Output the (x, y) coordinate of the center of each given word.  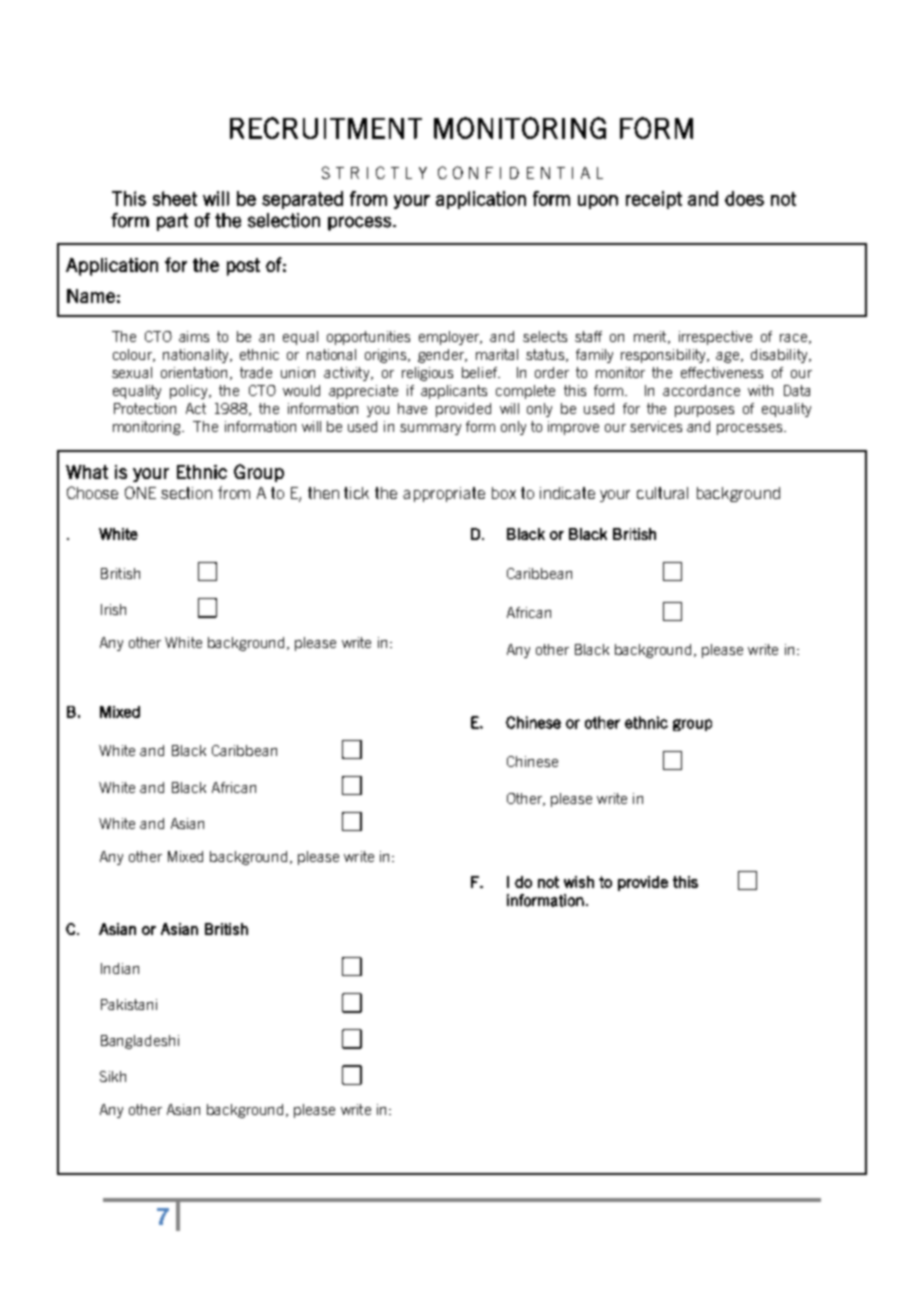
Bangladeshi (140, 1042)
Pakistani (129, 1004)
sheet (175, 198)
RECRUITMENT (326, 128)
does (744, 198)
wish (579, 882)
